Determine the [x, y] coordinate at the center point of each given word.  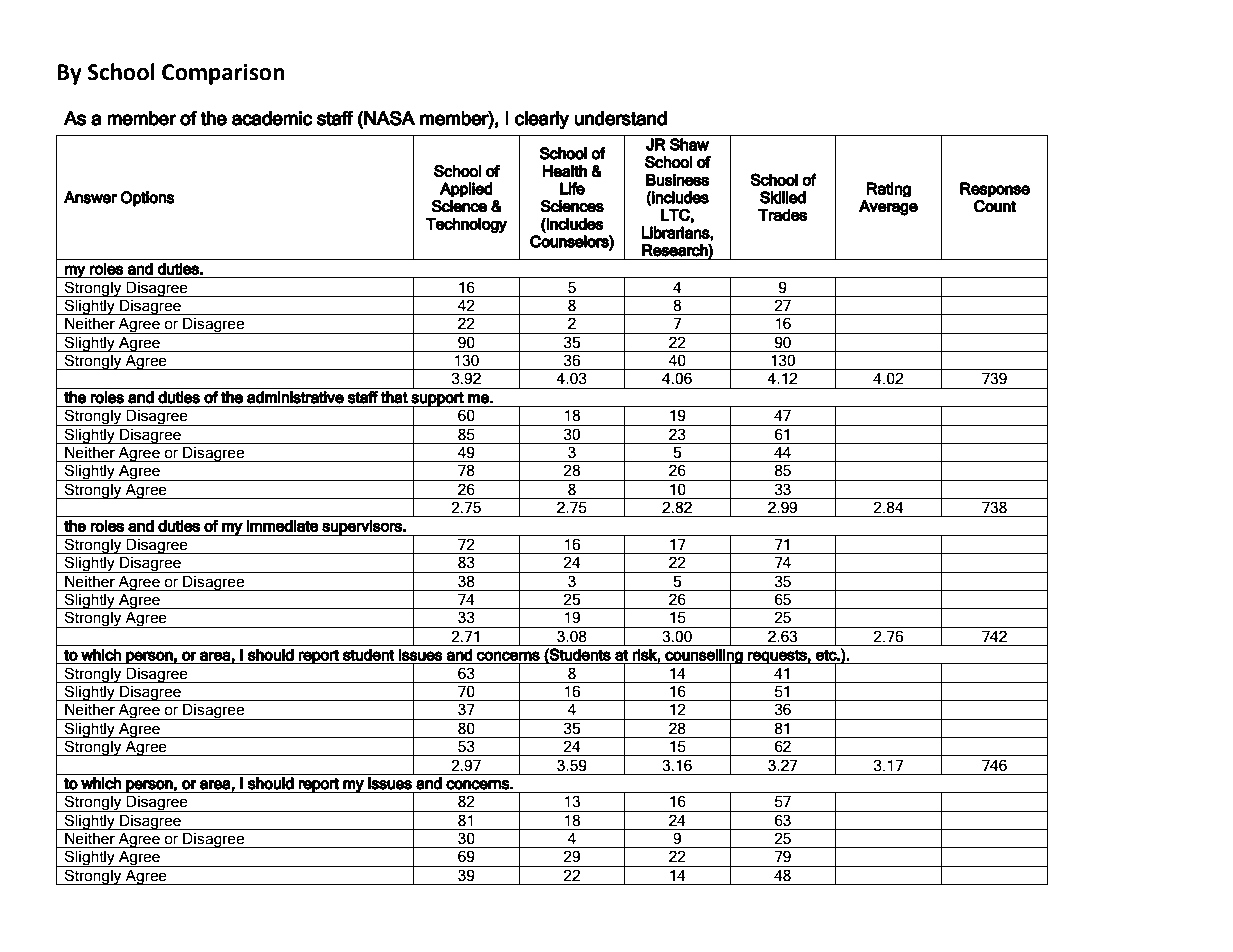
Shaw [689, 144]
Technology [466, 225]
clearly [542, 120]
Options [147, 199]
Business [677, 179]
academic [272, 118]
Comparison [223, 74]
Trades [782, 215]
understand [620, 118]
